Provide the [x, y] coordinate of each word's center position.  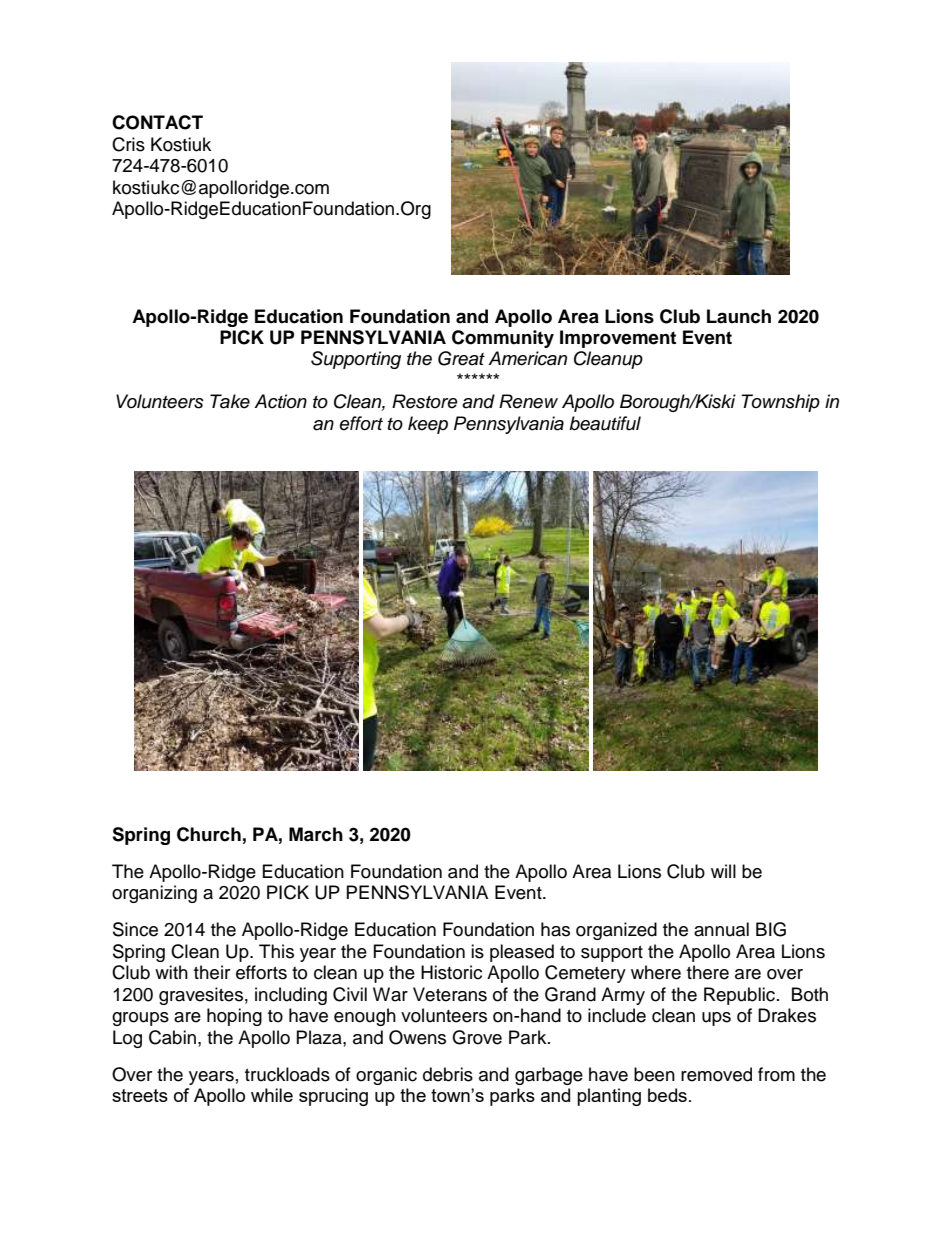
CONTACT [157, 122]
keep [428, 425]
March [316, 834]
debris [448, 1074]
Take [230, 401]
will [723, 871]
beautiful [605, 423]
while [272, 1095]
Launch [739, 316]
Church [209, 834]
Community [503, 339]
